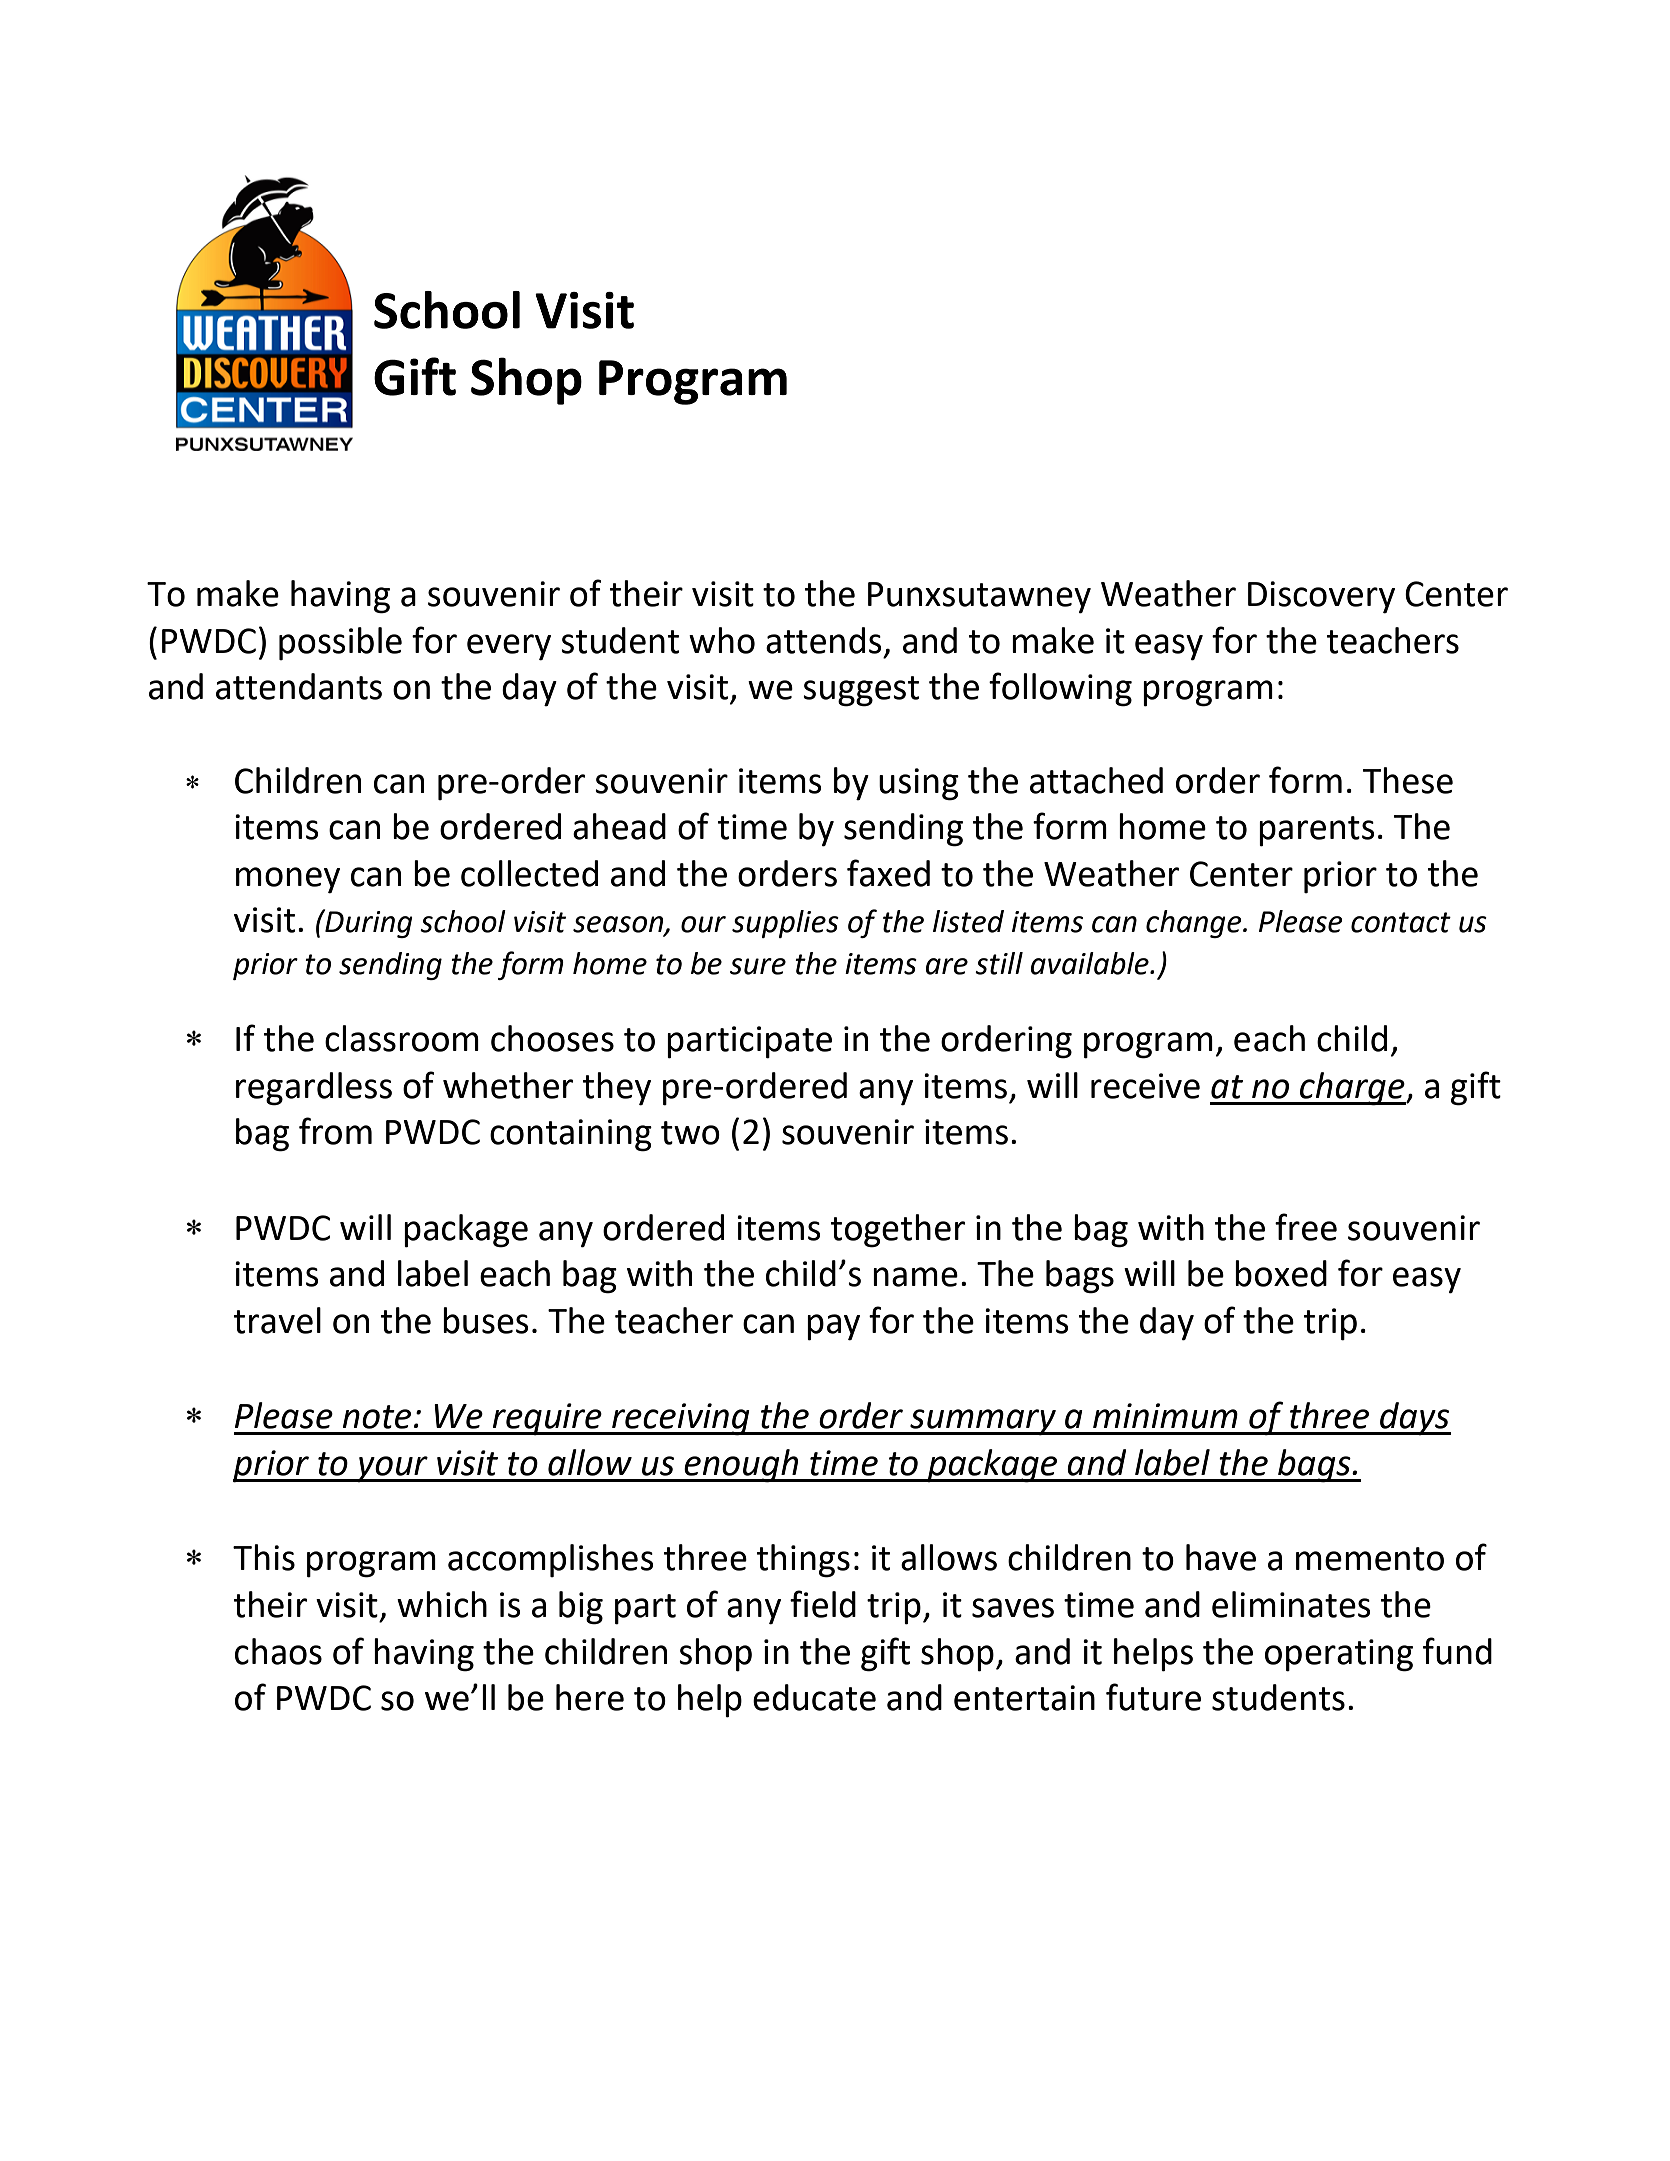  Describe the element at coordinates (1321, 597) in the screenshot. I see `Discovery` at that location.
